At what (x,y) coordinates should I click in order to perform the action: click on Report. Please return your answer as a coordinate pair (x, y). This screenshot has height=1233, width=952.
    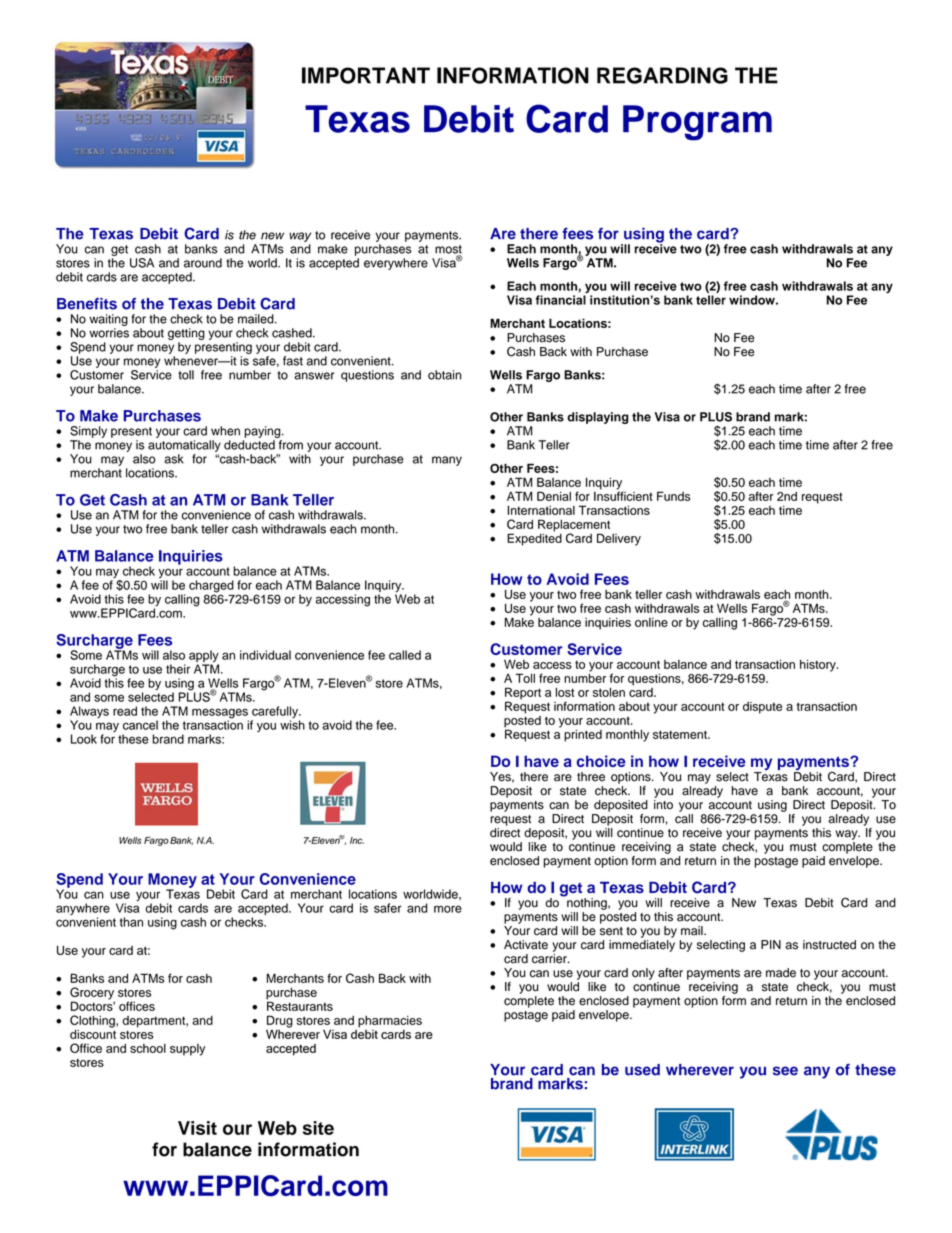
    Looking at the image, I should click on (523, 694).
